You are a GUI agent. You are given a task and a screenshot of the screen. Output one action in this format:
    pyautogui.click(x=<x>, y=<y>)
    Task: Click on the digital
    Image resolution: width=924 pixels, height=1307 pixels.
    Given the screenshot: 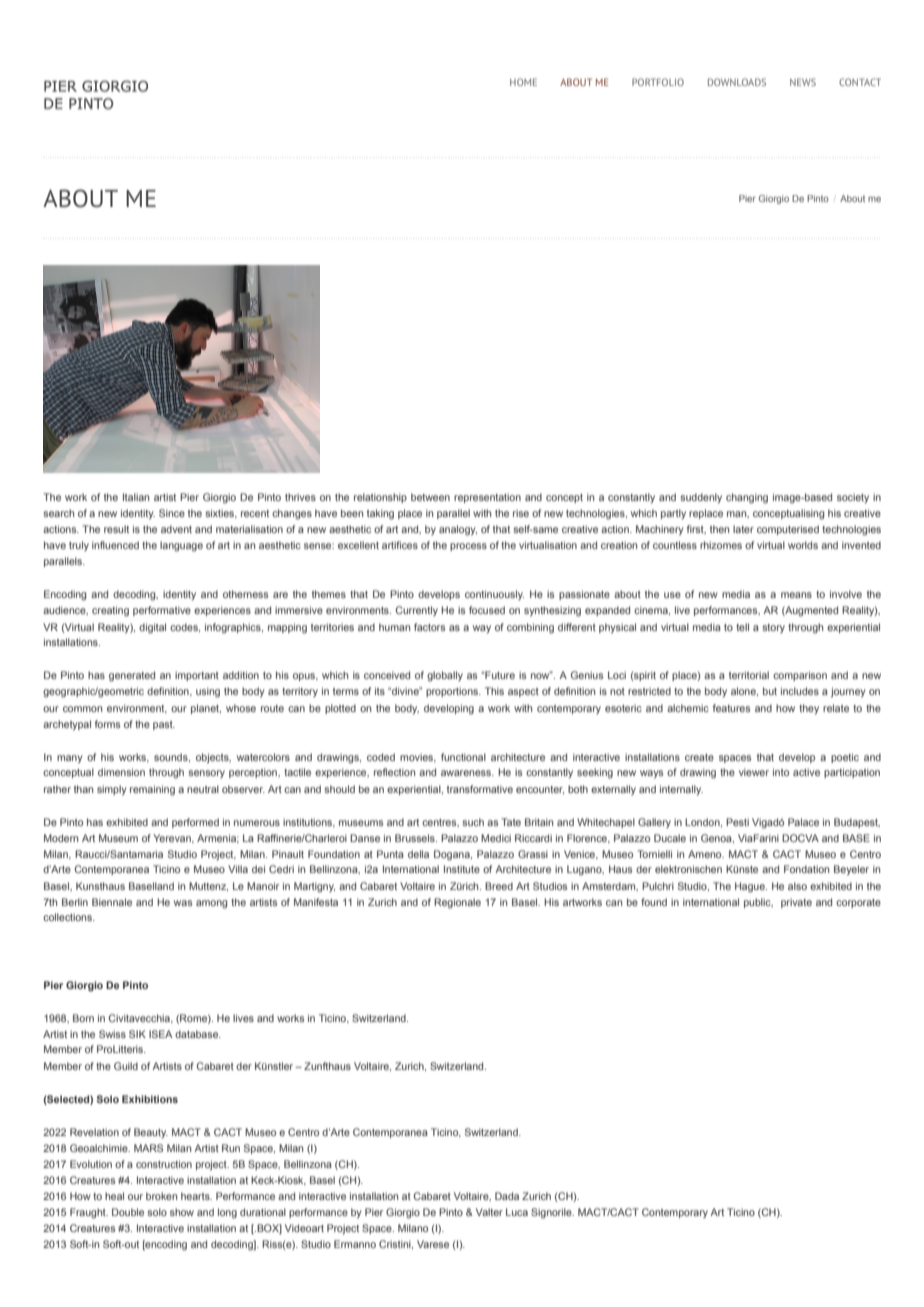 What is the action you would take?
    pyautogui.click(x=152, y=628)
